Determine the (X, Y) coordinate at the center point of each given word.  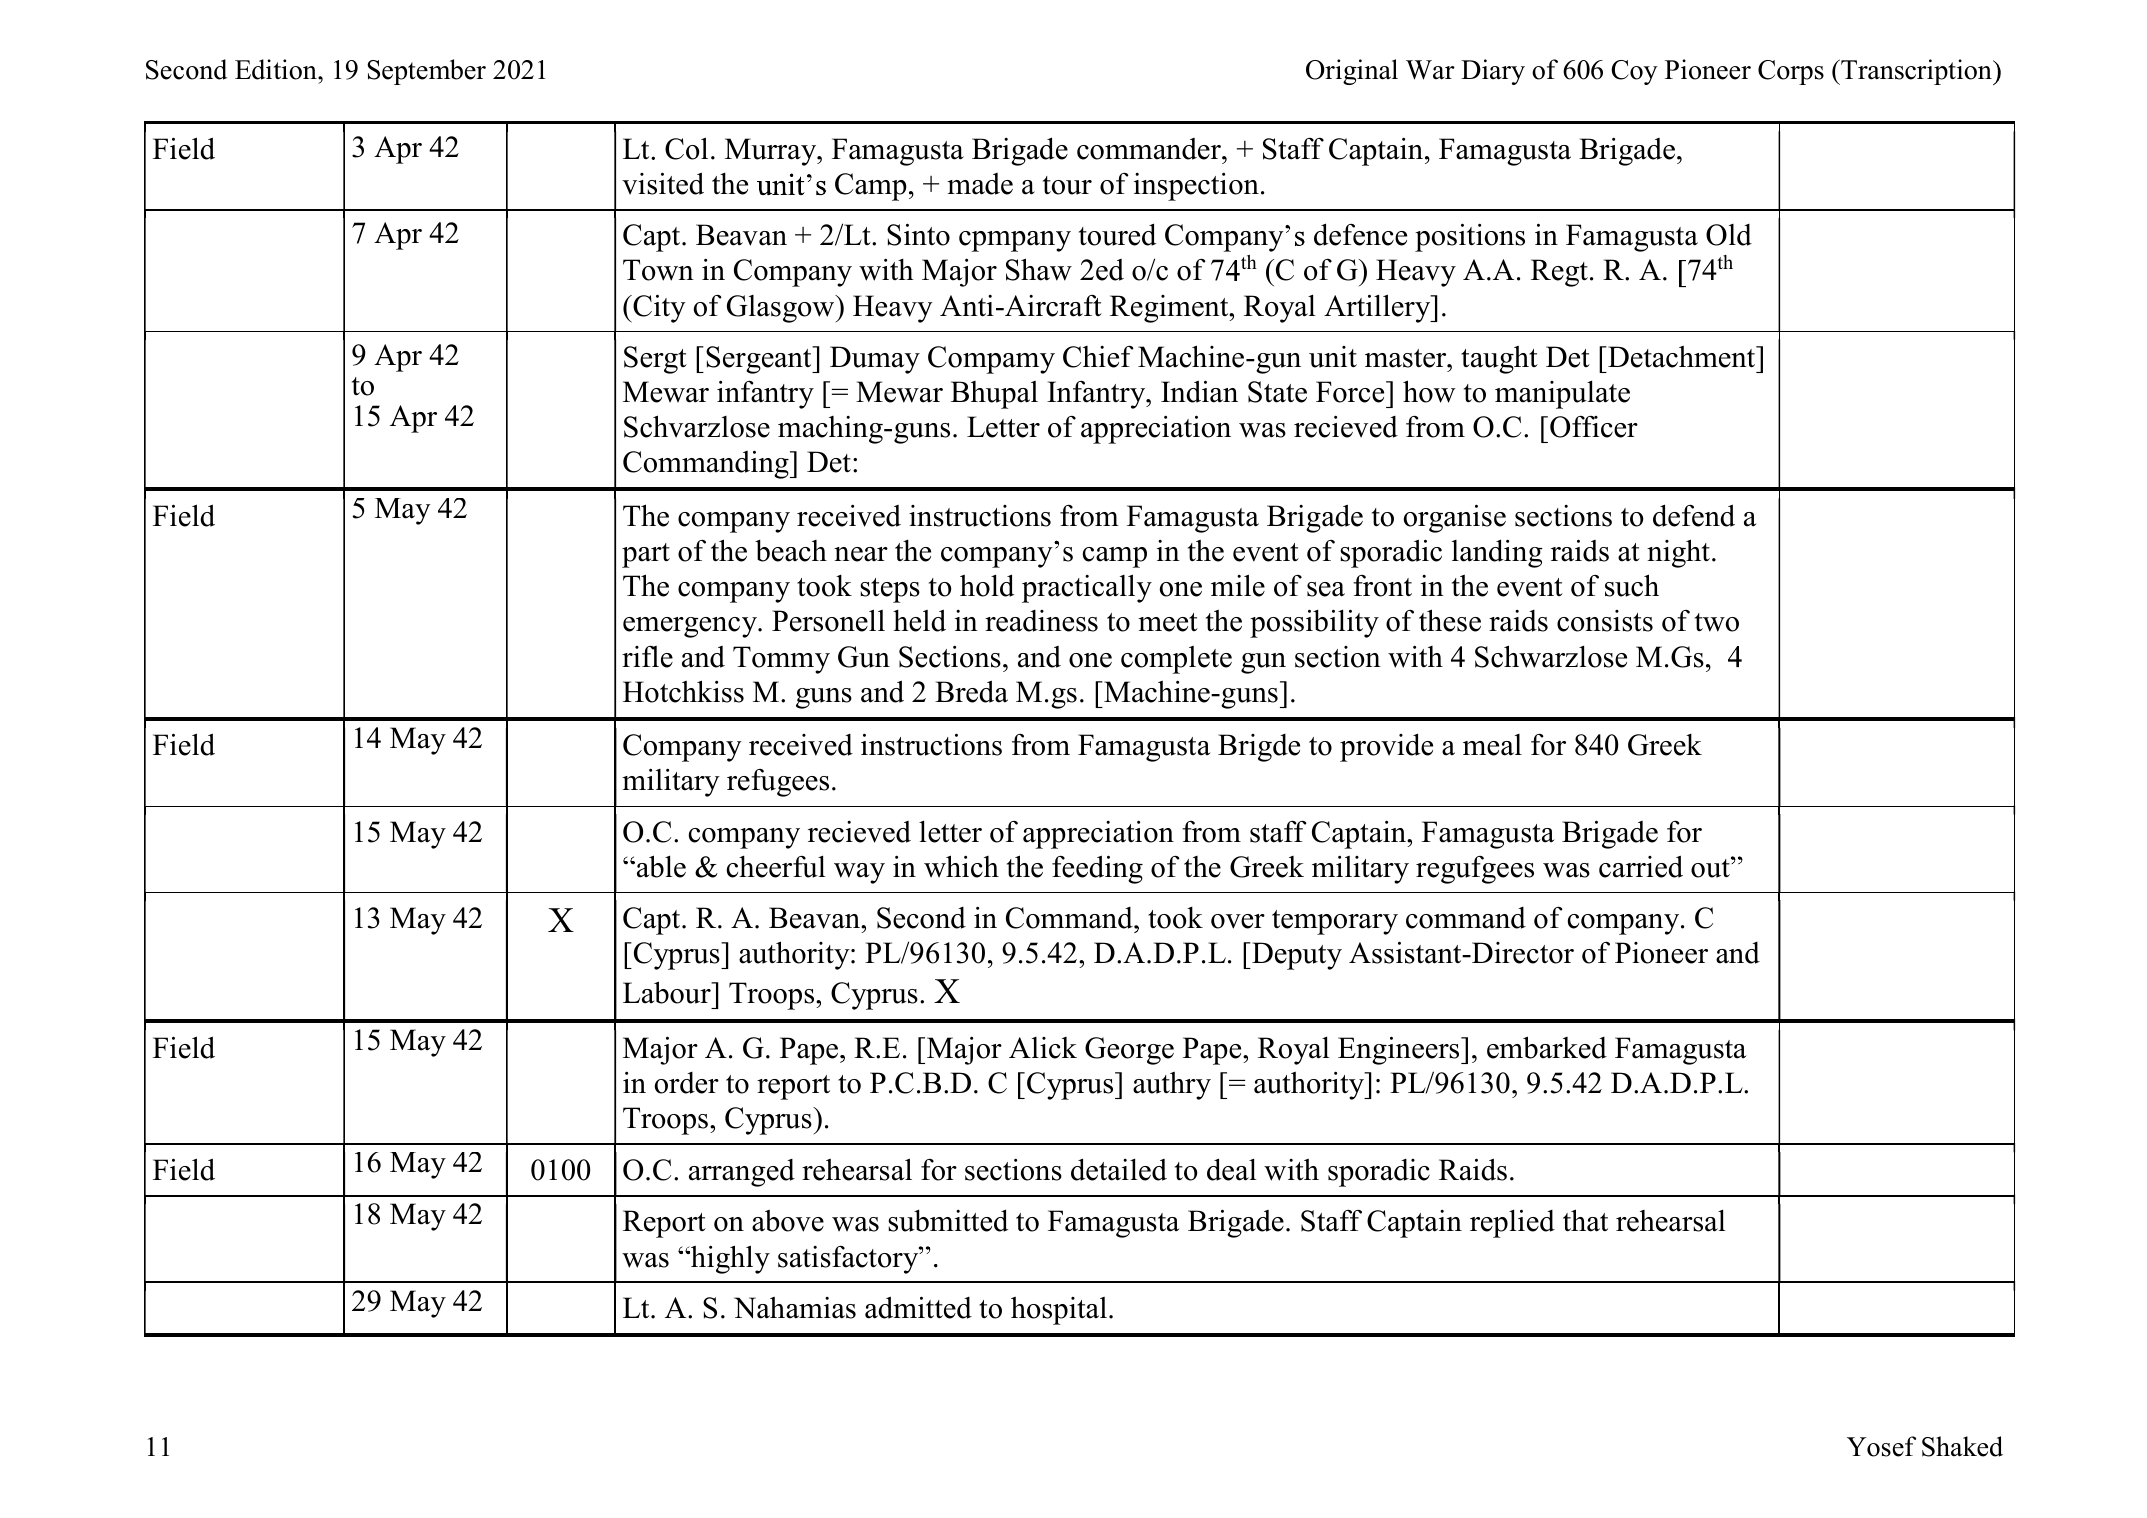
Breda (971, 691)
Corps (1791, 72)
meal (1492, 745)
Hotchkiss (683, 691)
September (426, 72)
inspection (1196, 186)
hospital (1060, 1311)
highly (729, 1259)
